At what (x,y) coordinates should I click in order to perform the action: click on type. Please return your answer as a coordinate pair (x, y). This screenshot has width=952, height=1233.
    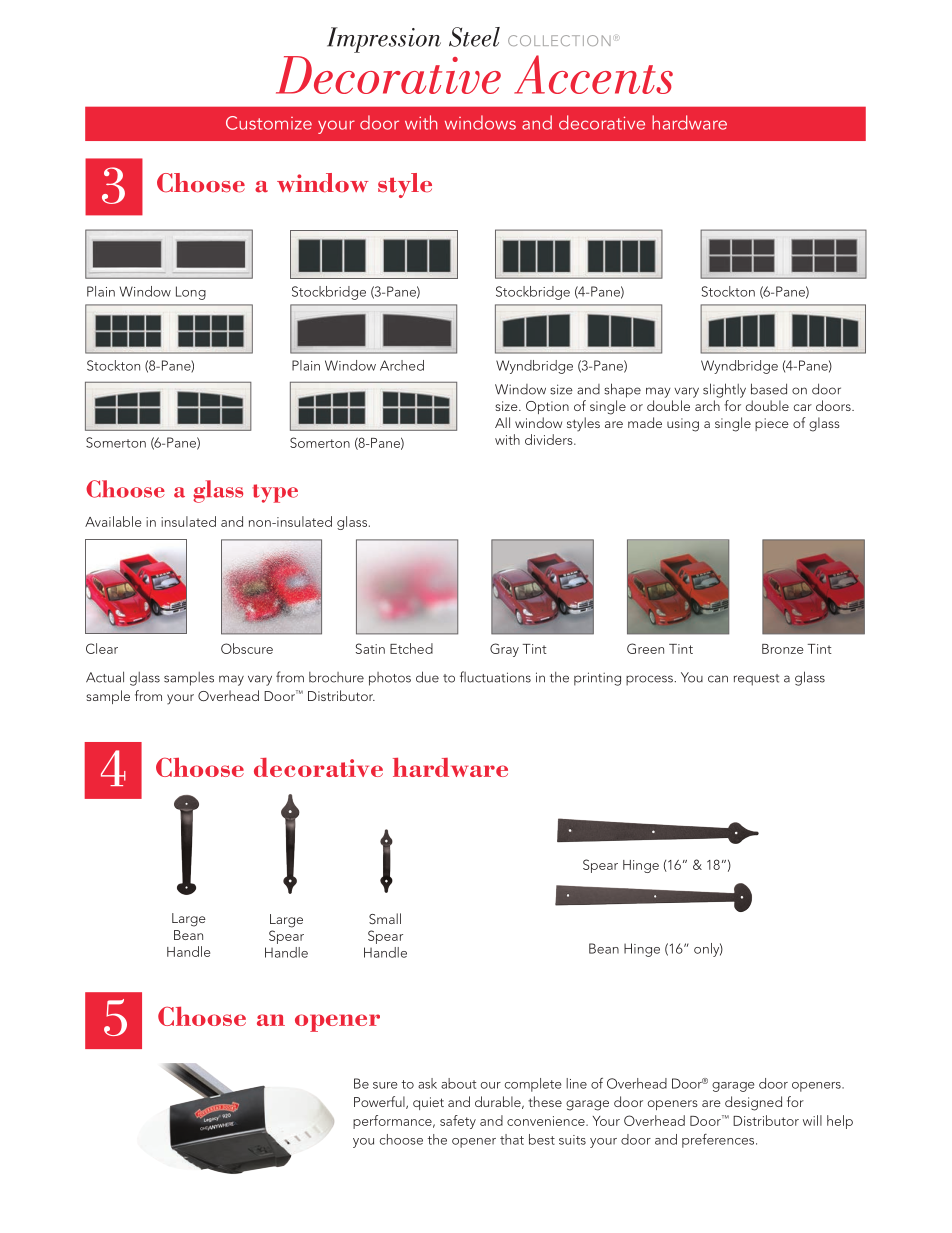
    Looking at the image, I should click on (275, 493).
